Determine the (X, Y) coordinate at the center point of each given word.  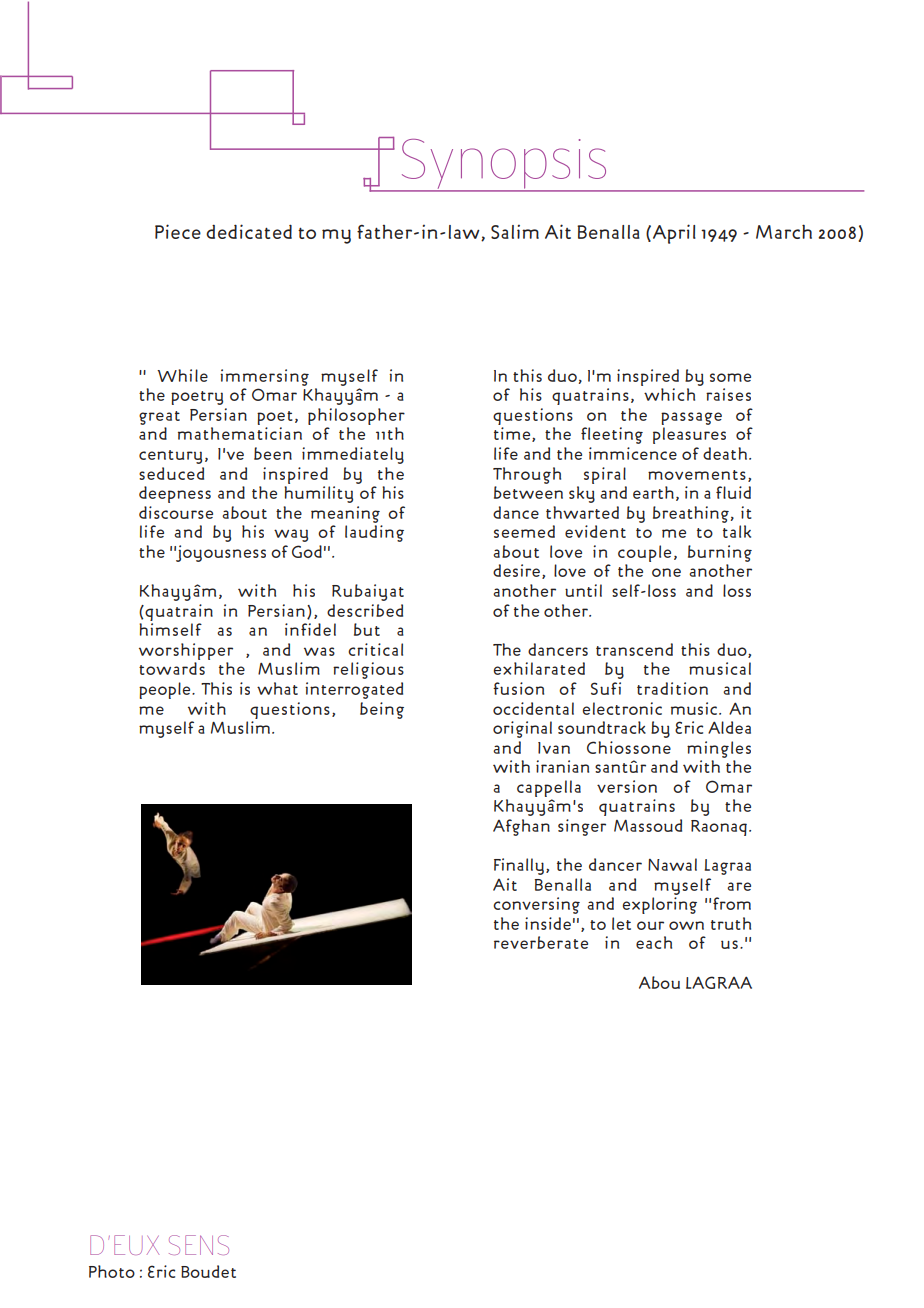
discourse (176, 512)
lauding (374, 533)
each (654, 942)
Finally (519, 866)
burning (720, 553)
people (166, 690)
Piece (178, 231)
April (674, 234)
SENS (199, 1245)
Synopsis (504, 165)
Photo (112, 1271)
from (732, 903)
